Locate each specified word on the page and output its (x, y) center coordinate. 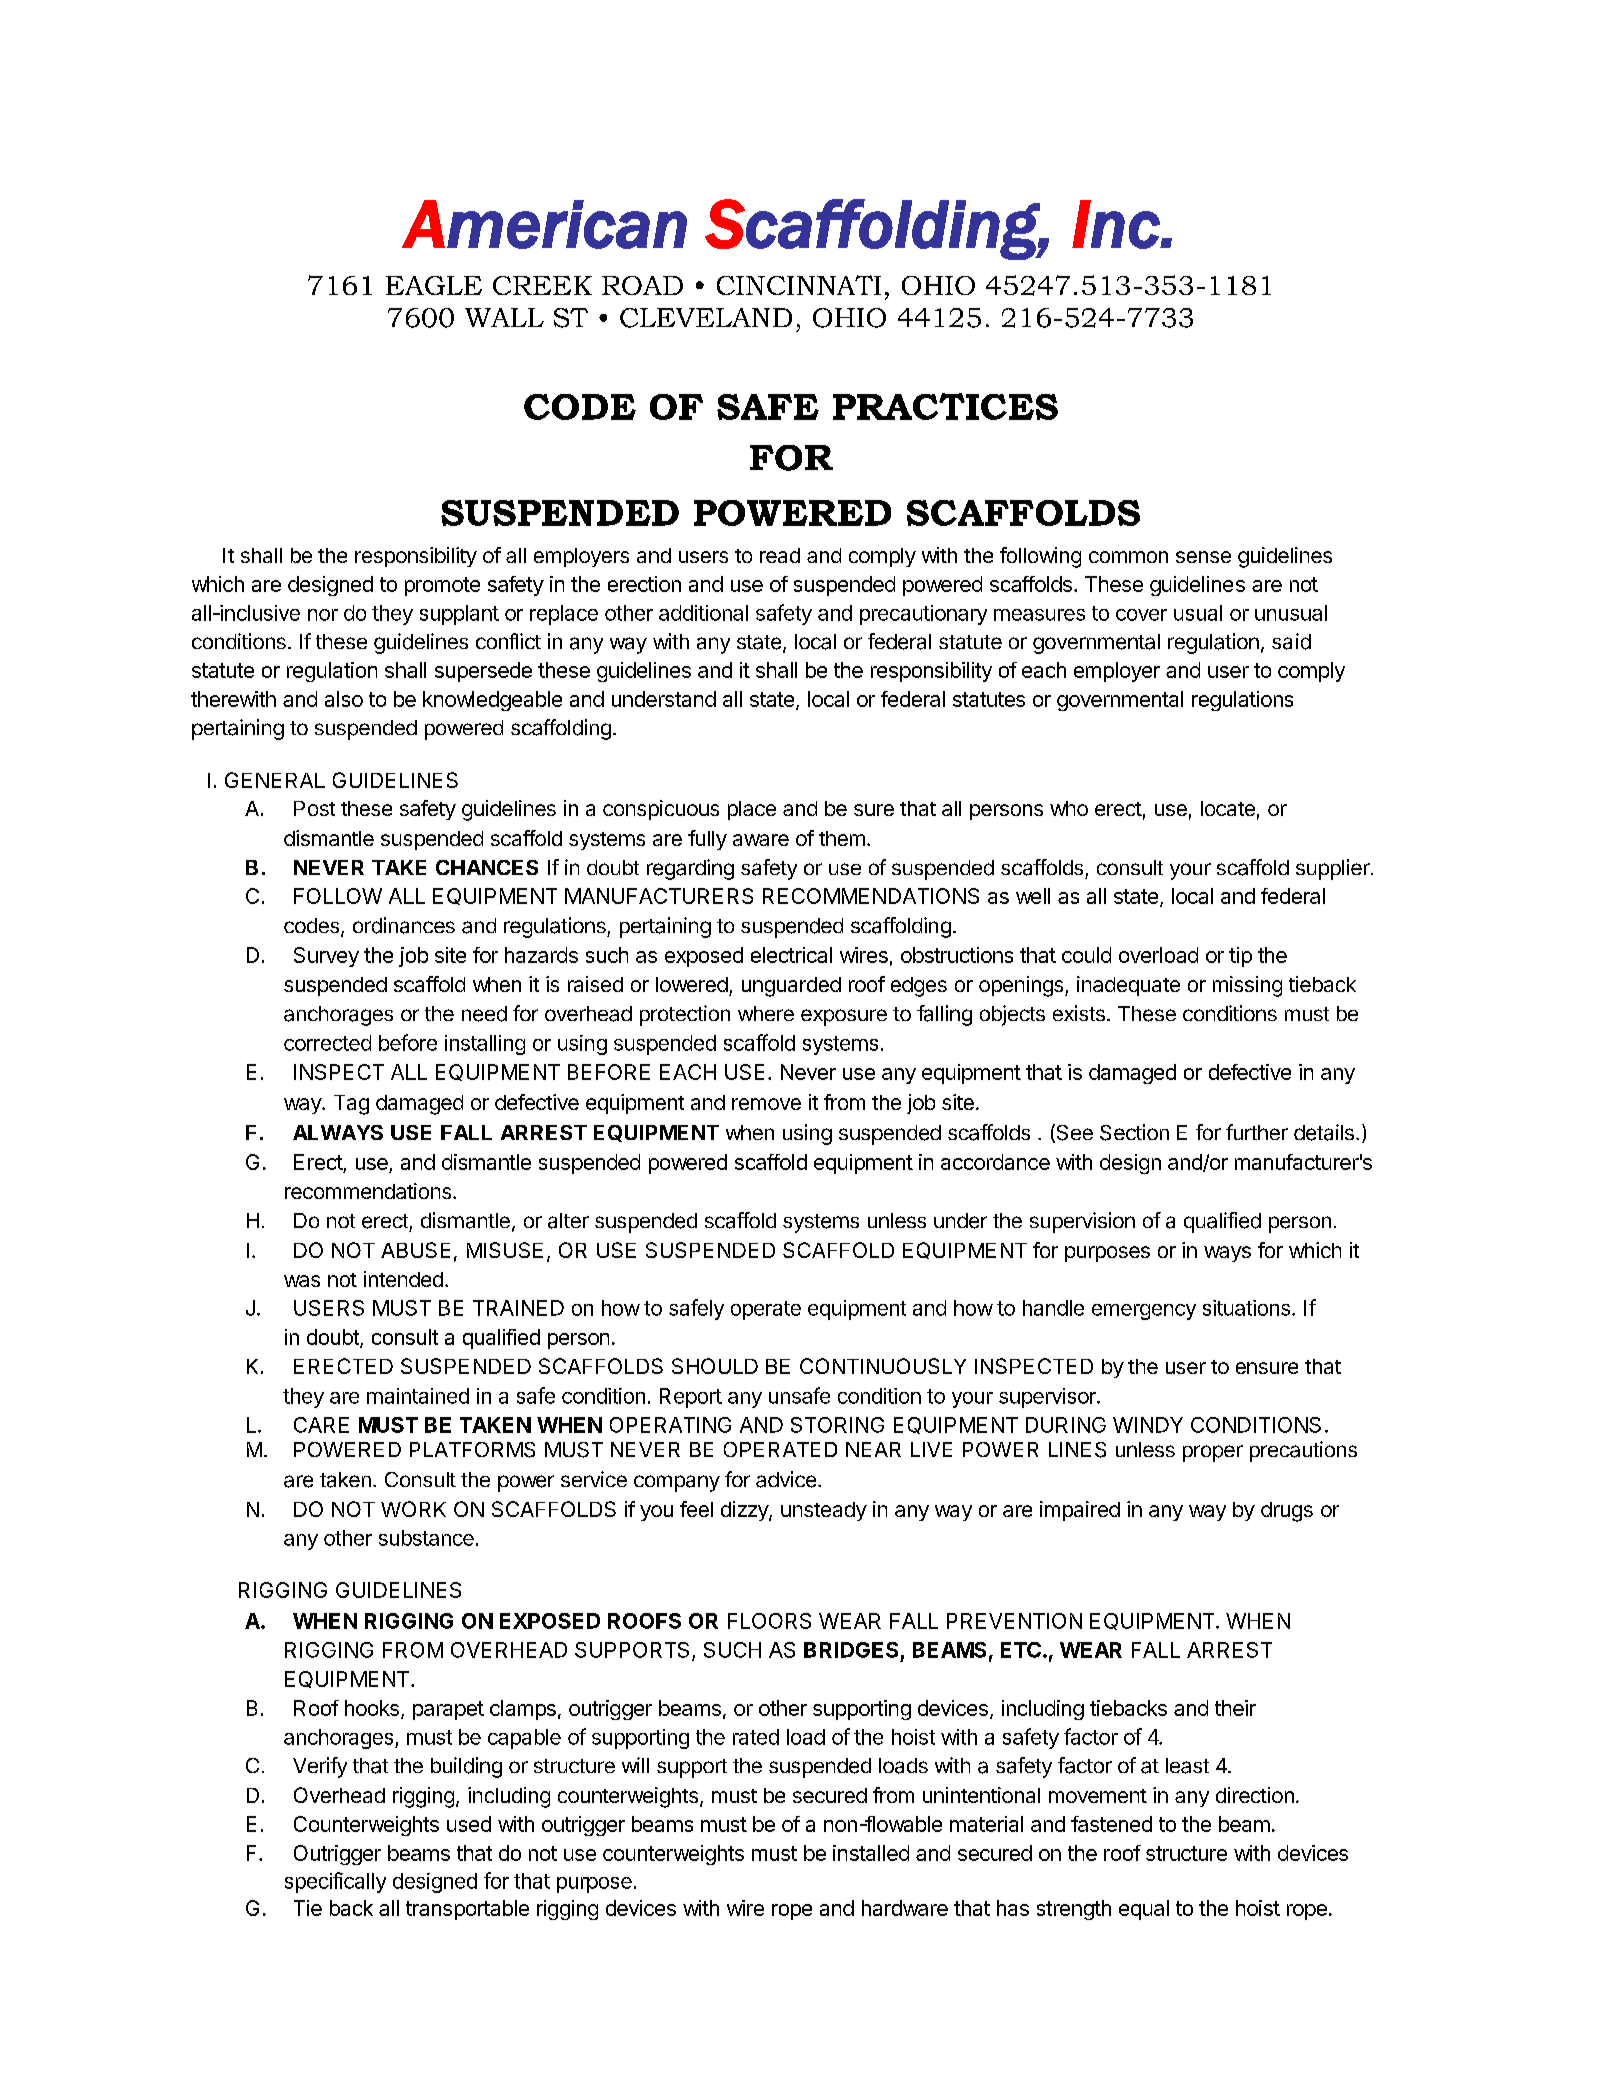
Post (314, 808)
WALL (504, 317)
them (842, 838)
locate (1228, 808)
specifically (335, 1882)
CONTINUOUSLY (883, 1366)
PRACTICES (945, 406)
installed (871, 1853)
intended (403, 1279)
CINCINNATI (799, 285)
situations (1246, 1308)
